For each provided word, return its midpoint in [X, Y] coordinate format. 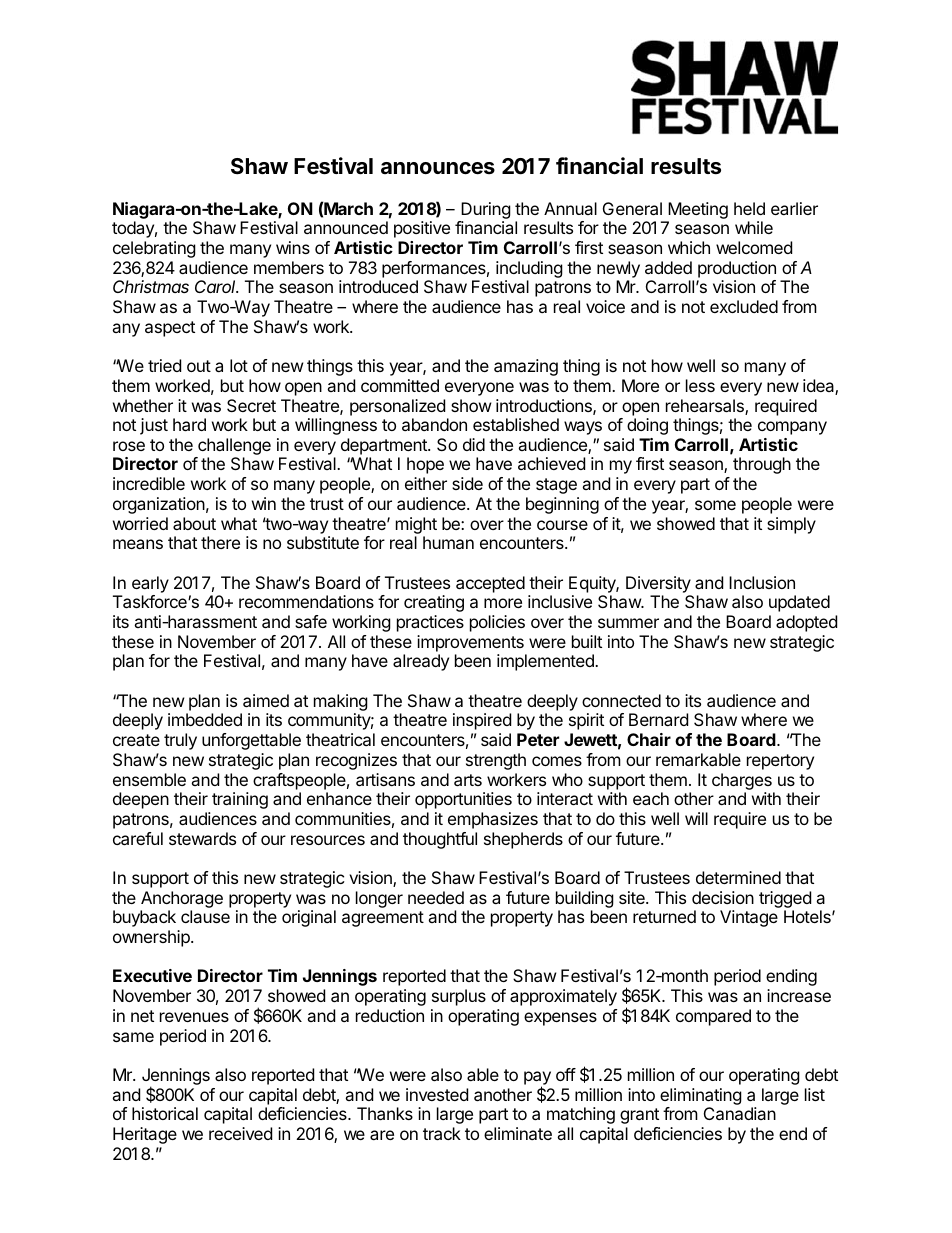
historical [165, 1113]
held [749, 208]
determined [738, 877]
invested [437, 1094]
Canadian [740, 1113]
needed [436, 897]
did [474, 444]
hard [189, 424]
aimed [266, 700]
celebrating [154, 249]
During [486, 210]
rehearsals [706, 407]
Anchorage [182, 899]
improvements [470, 643]
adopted [806, 623]
